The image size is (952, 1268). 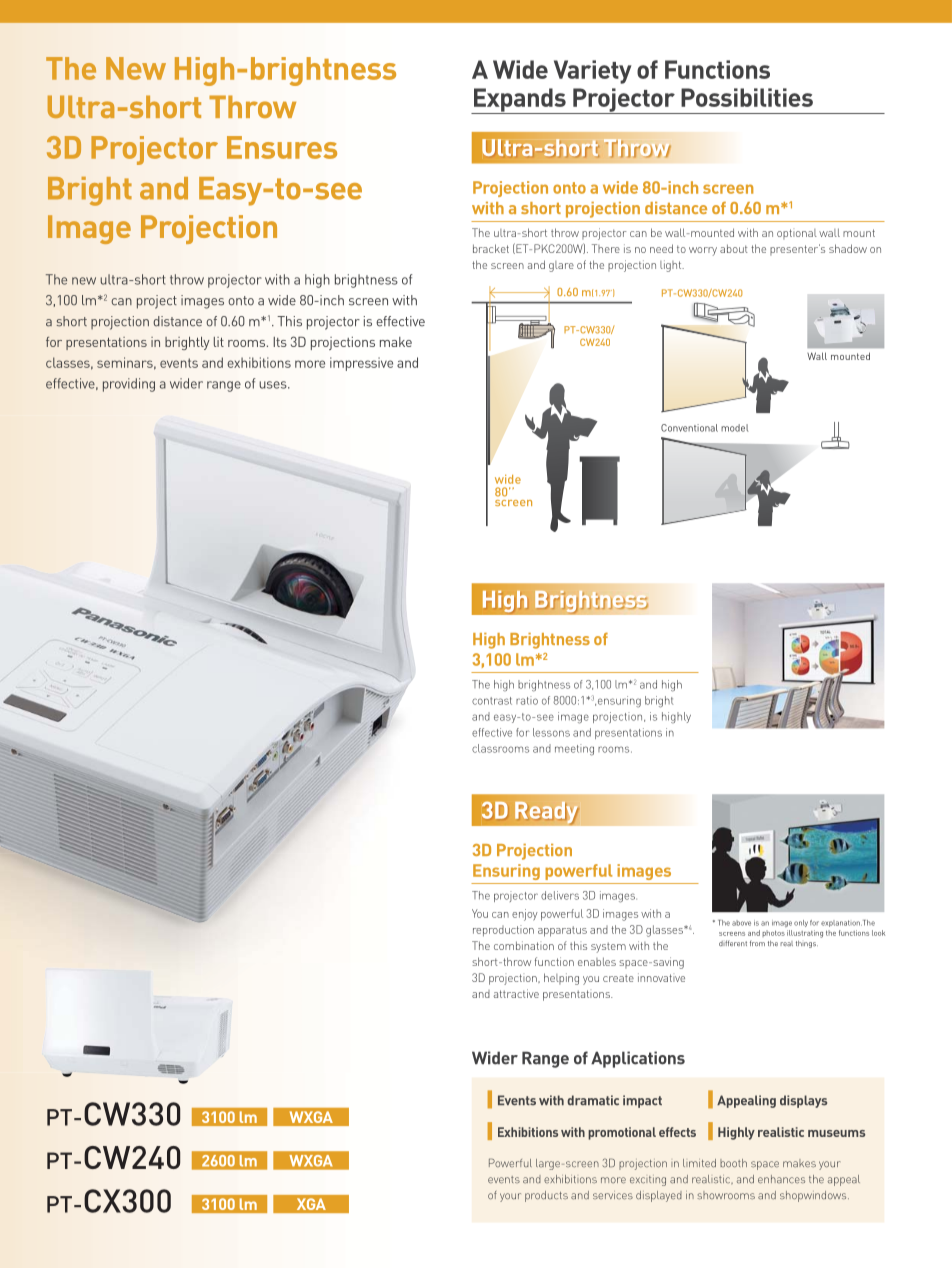 I want to click on lessons, so click(x=551, y=732).
